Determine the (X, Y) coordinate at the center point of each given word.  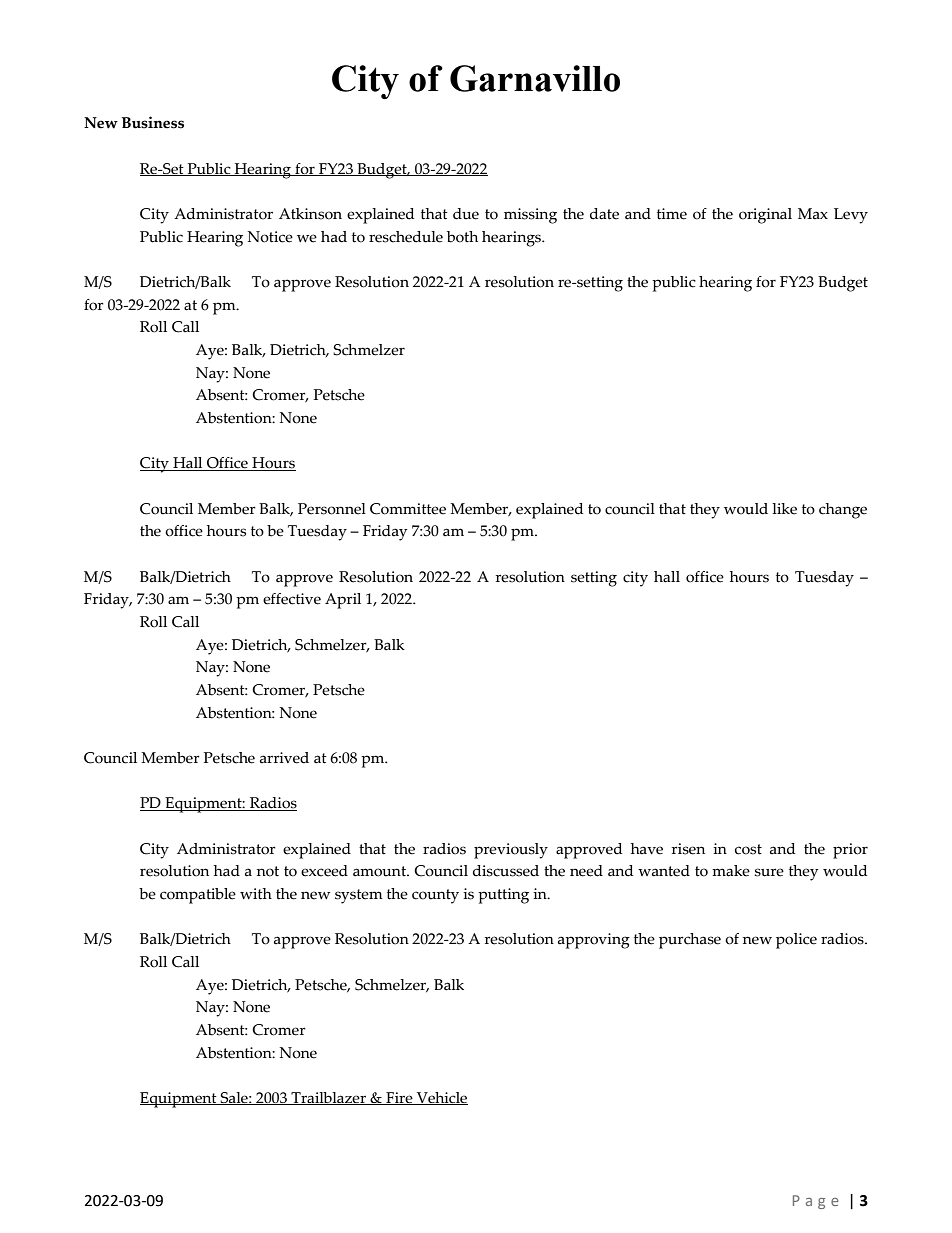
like (784, 509)
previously (511, 851)
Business (153, 122)
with (256, 894)
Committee (408, 509)
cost (748, 849)
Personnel (332, 509)
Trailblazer (328, 1098)
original (765, 216)
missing (530, 216)
